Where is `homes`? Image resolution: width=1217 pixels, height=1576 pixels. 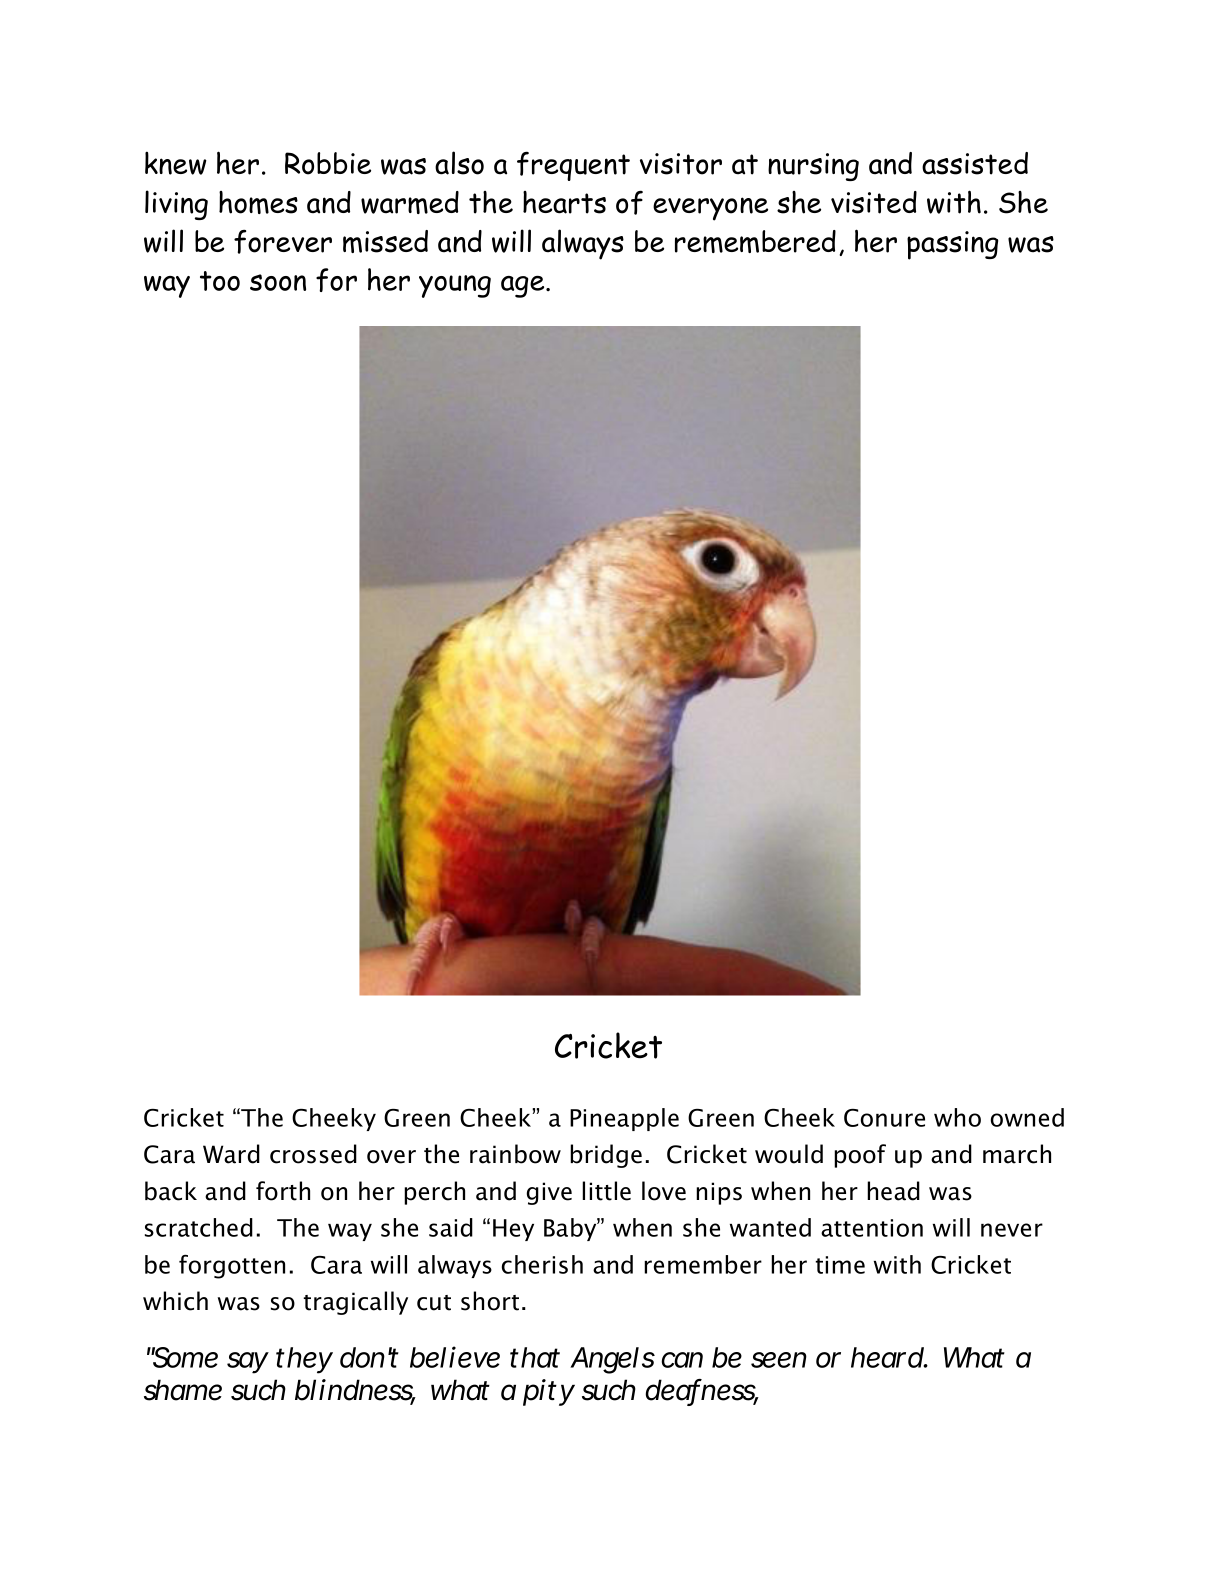
homes is located at coordinates (258, 202).
